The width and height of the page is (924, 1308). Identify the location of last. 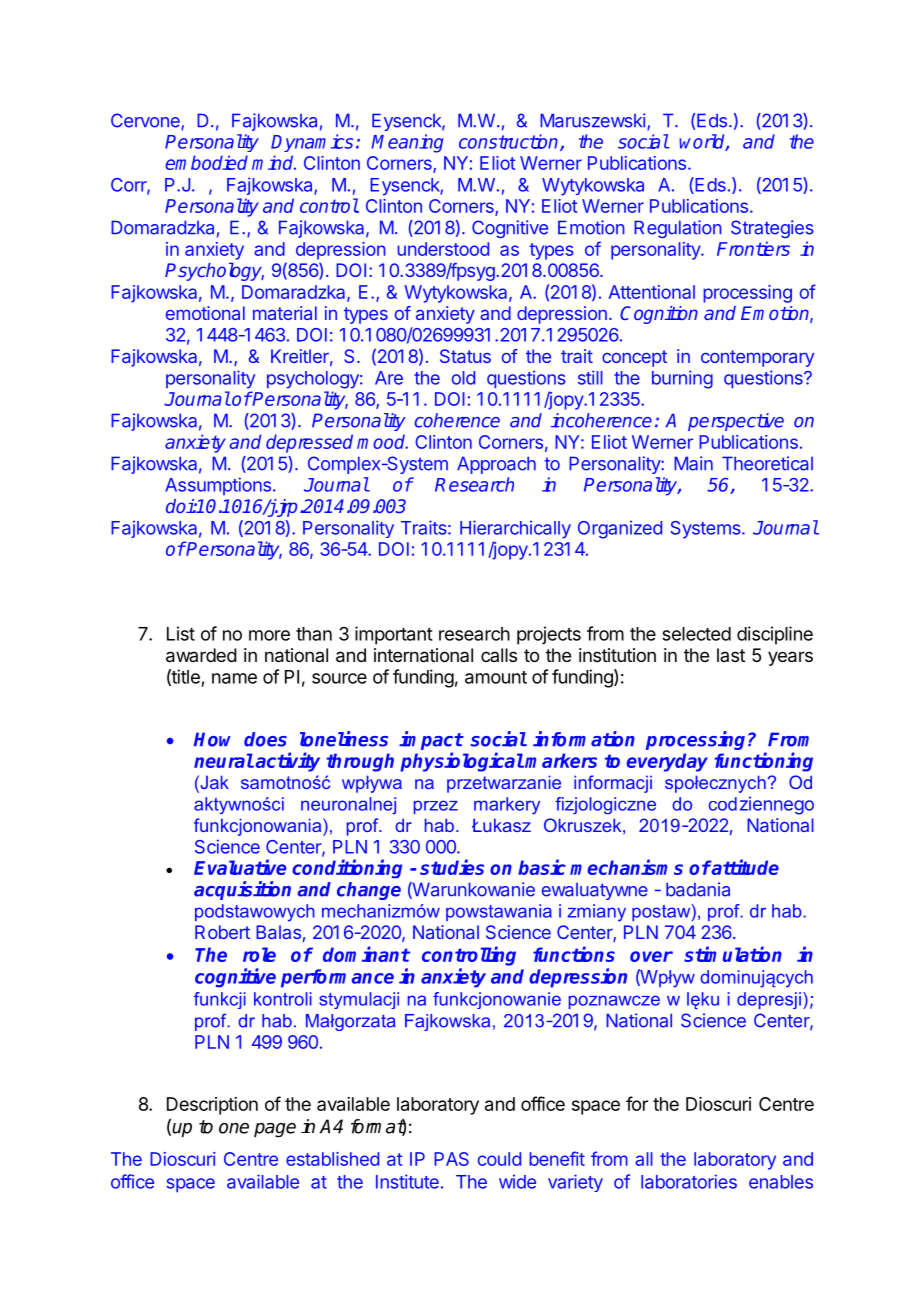
(731, 655).
